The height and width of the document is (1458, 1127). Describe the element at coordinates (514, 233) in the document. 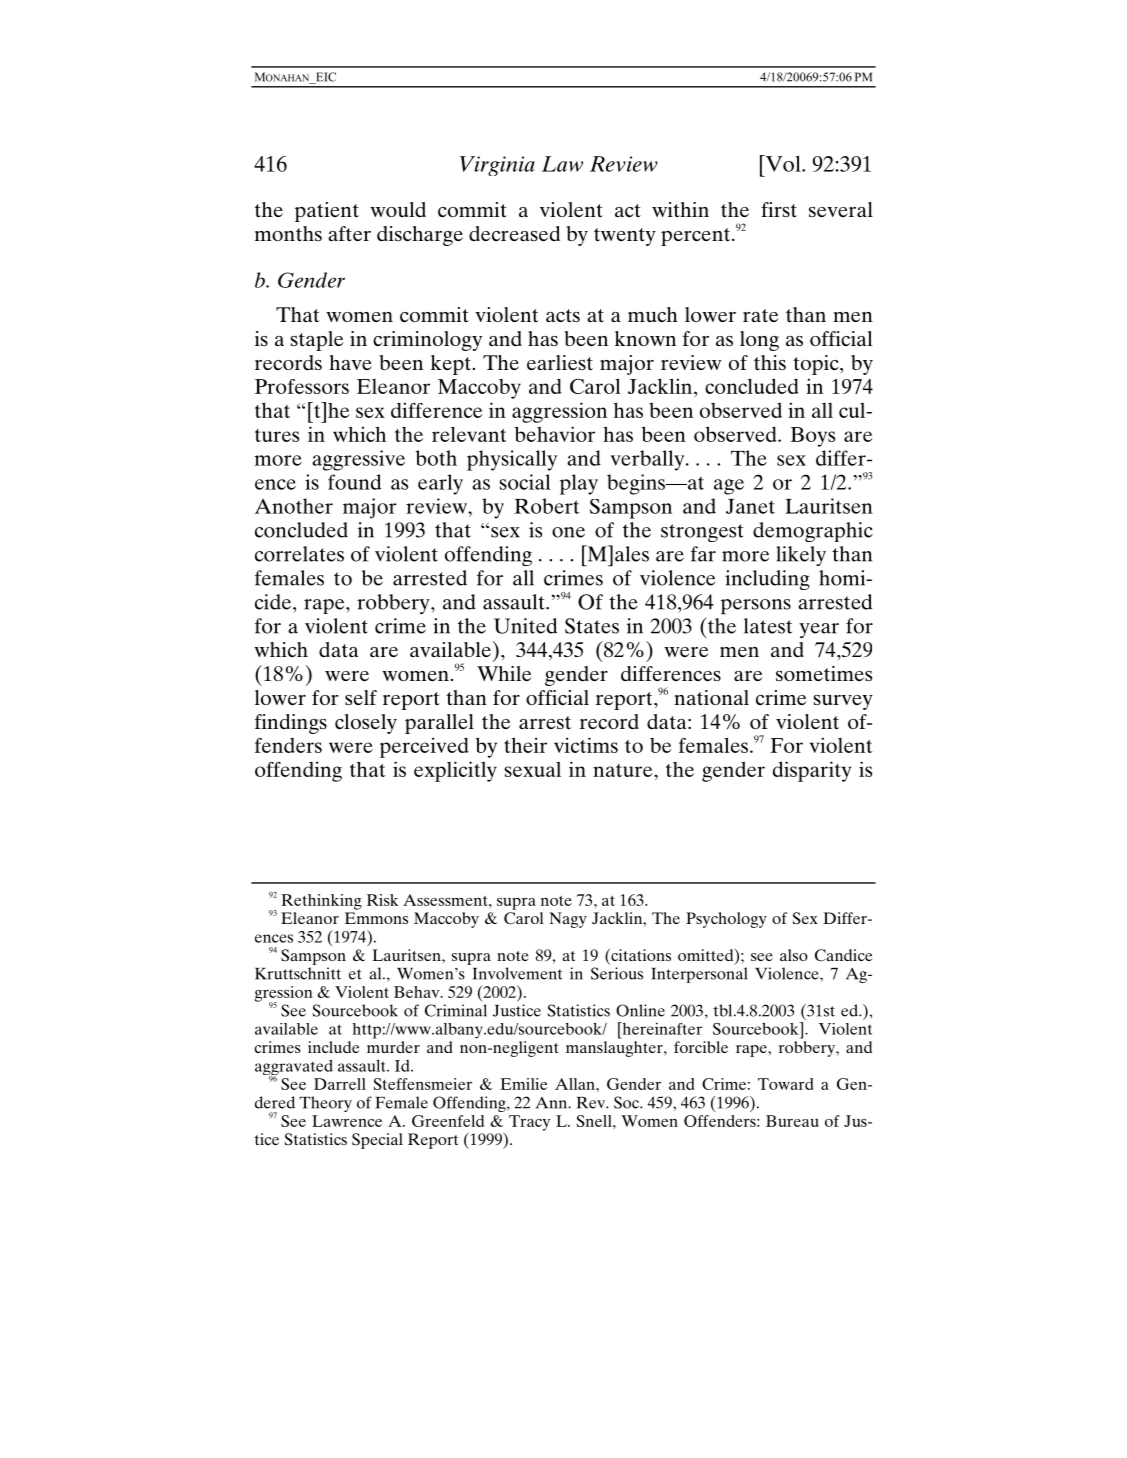

I see `decreased` at that location.
